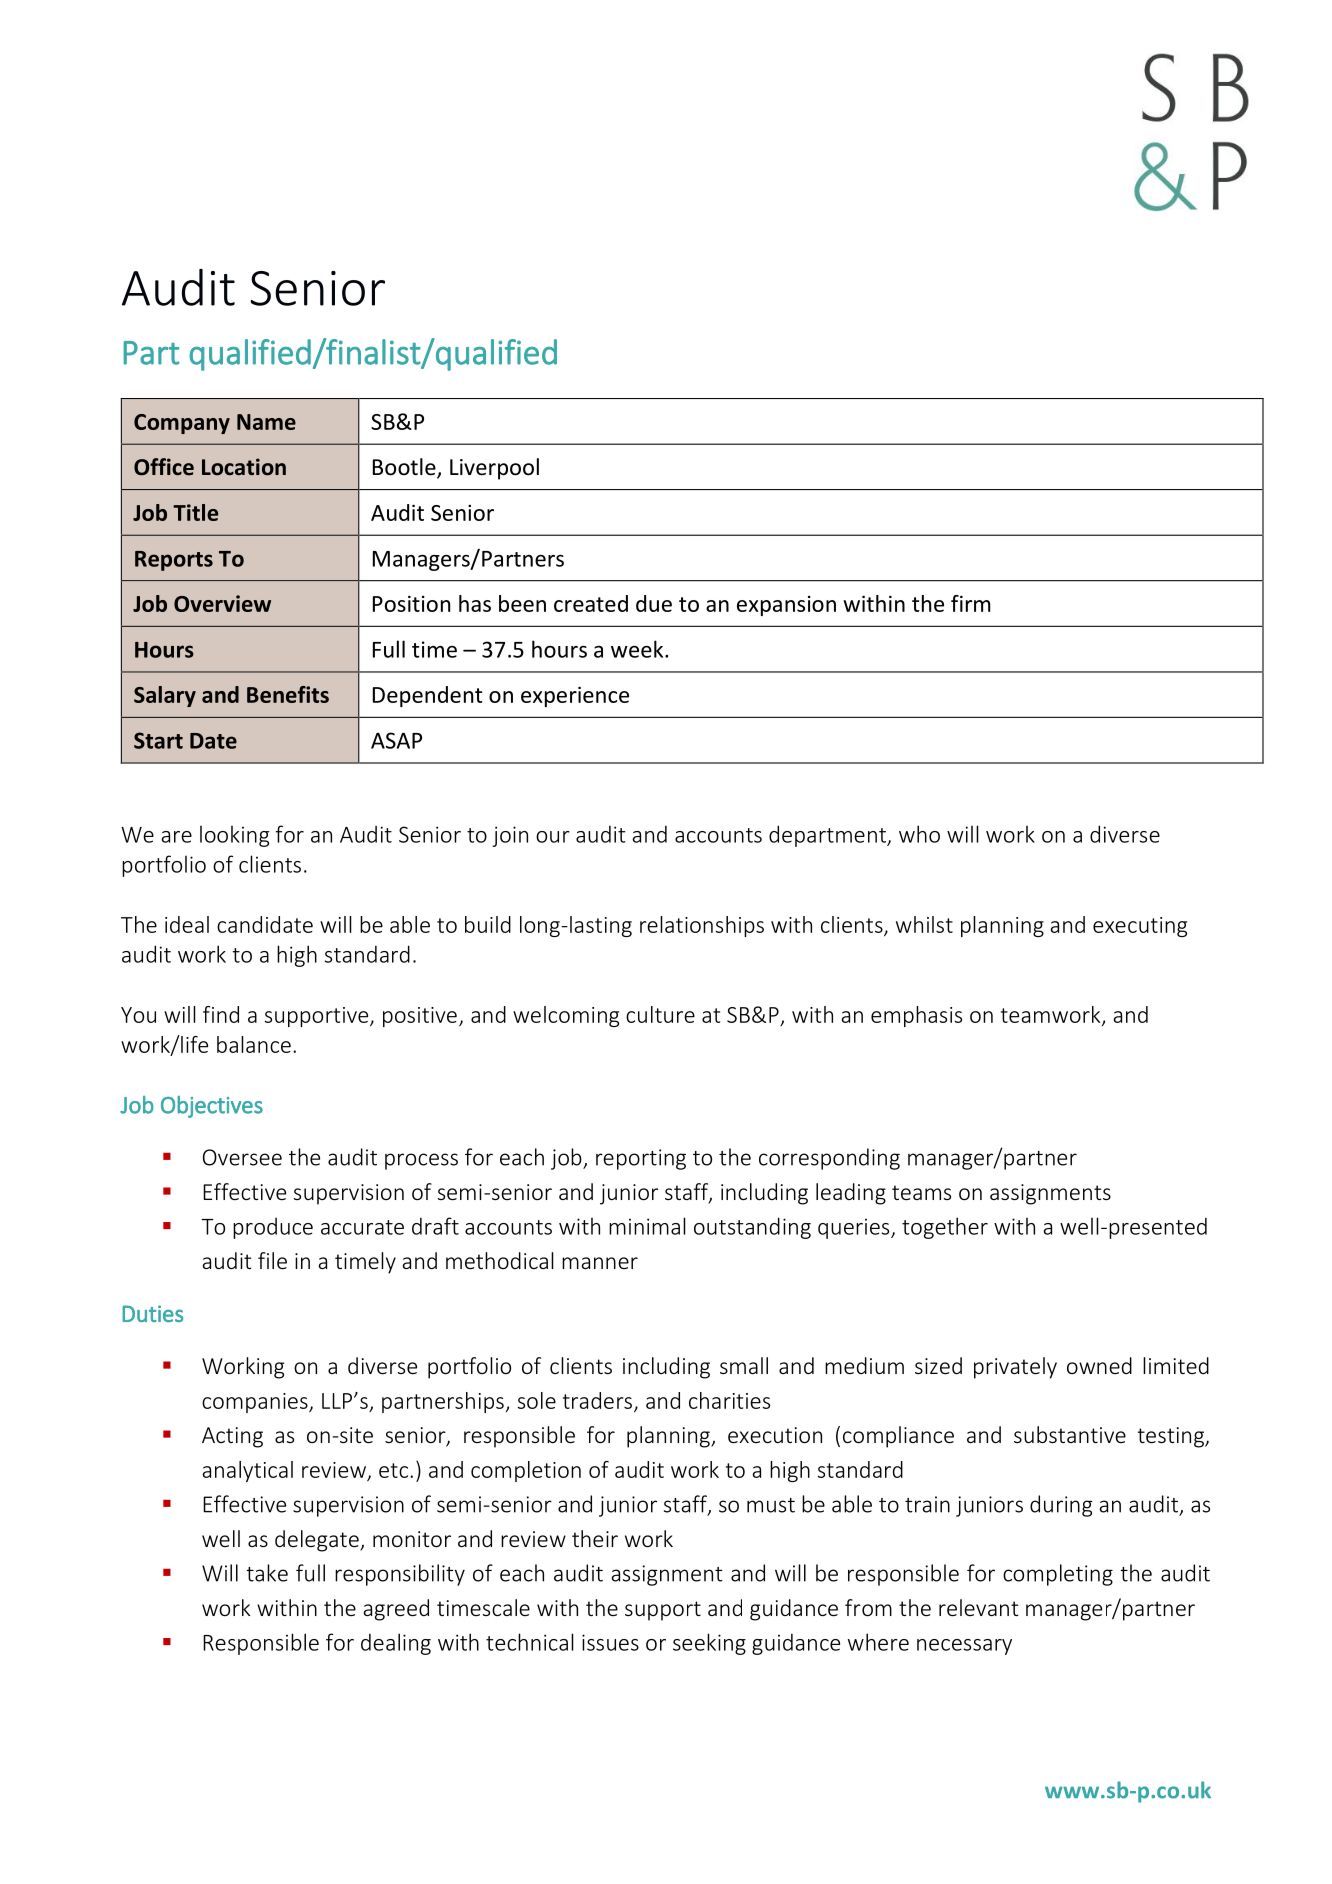  Describe the element at coordinates (494, 469) in the image. I see `Liverpool` at that location.
